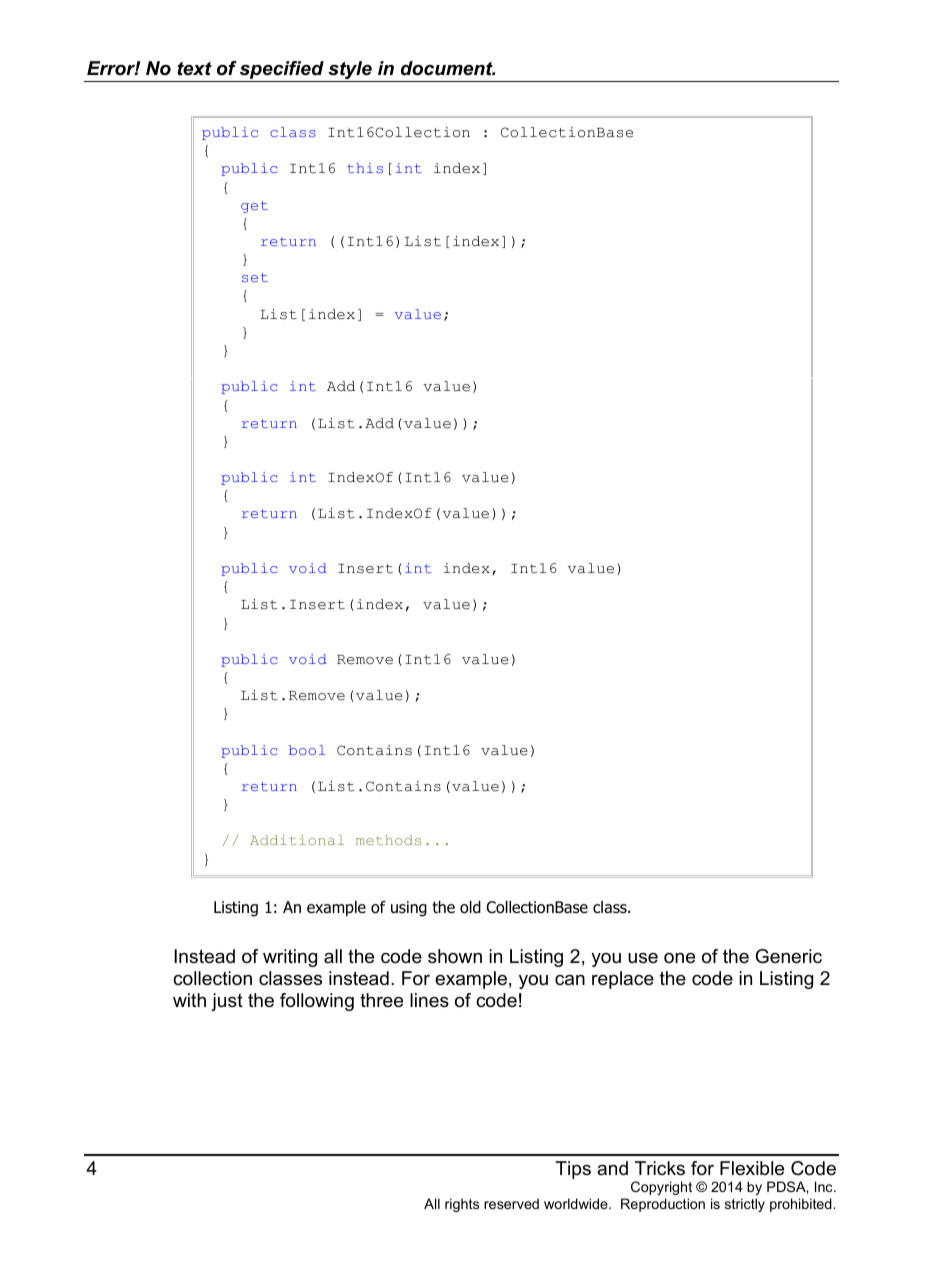  I want to click on methods, so click(388, 840).
